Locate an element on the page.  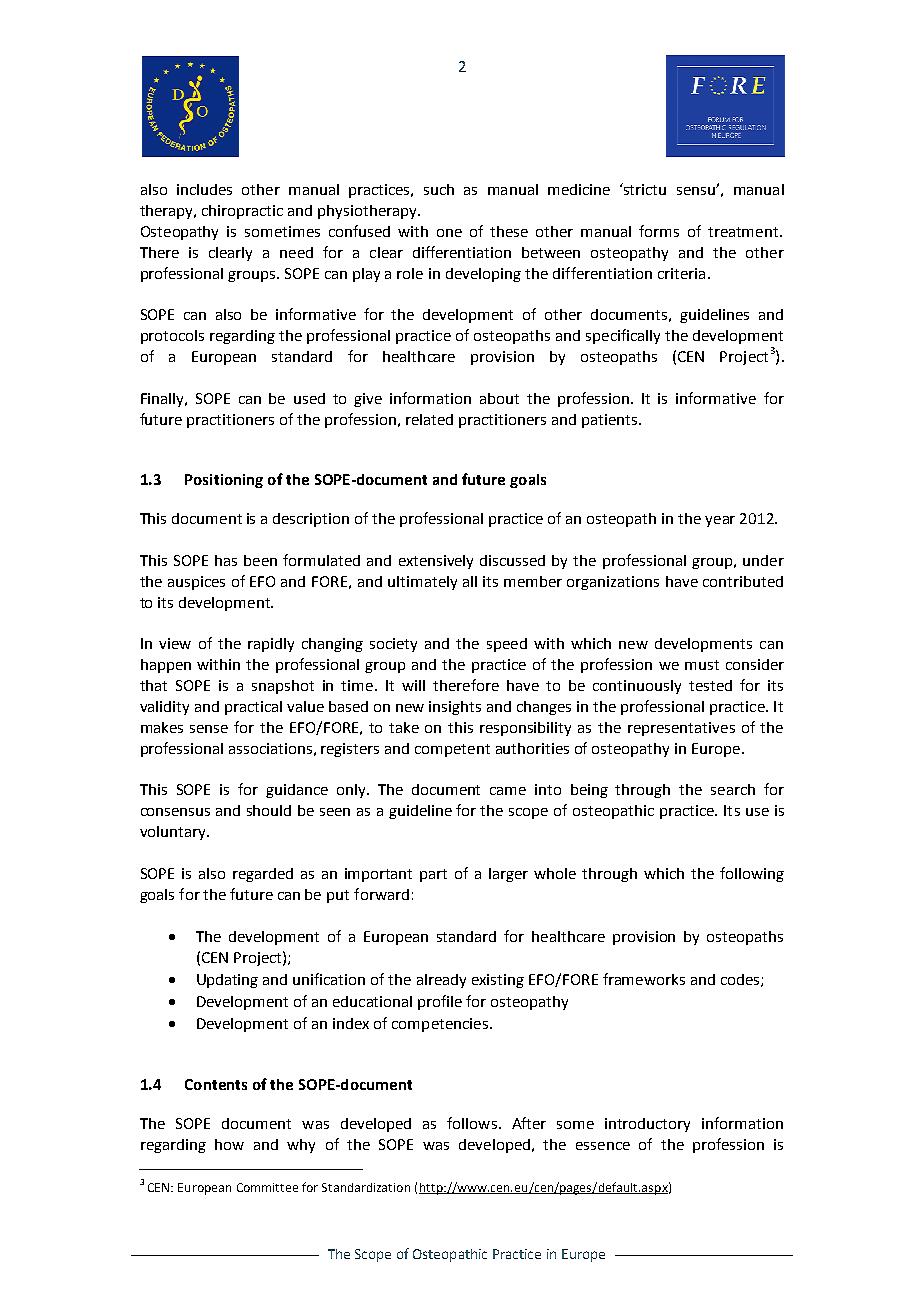
introductory is located at coordinates (647, 1125).
